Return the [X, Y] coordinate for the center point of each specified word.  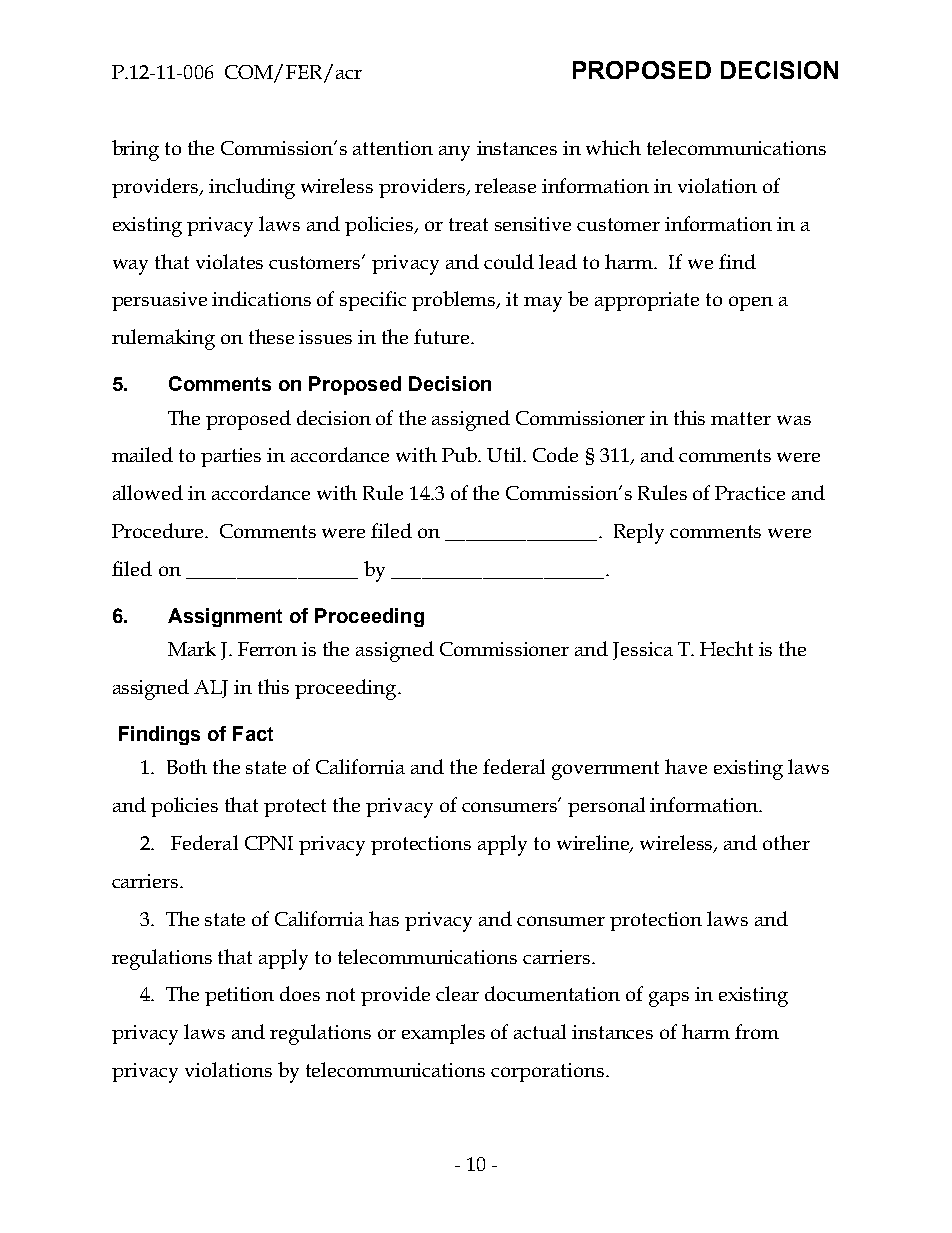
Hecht [726, 648]
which [613, 147]
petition [239, 996]
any [454, 153]
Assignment [225, 617]
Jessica [643, 651]
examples [443, 1034]
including [252, 188]
